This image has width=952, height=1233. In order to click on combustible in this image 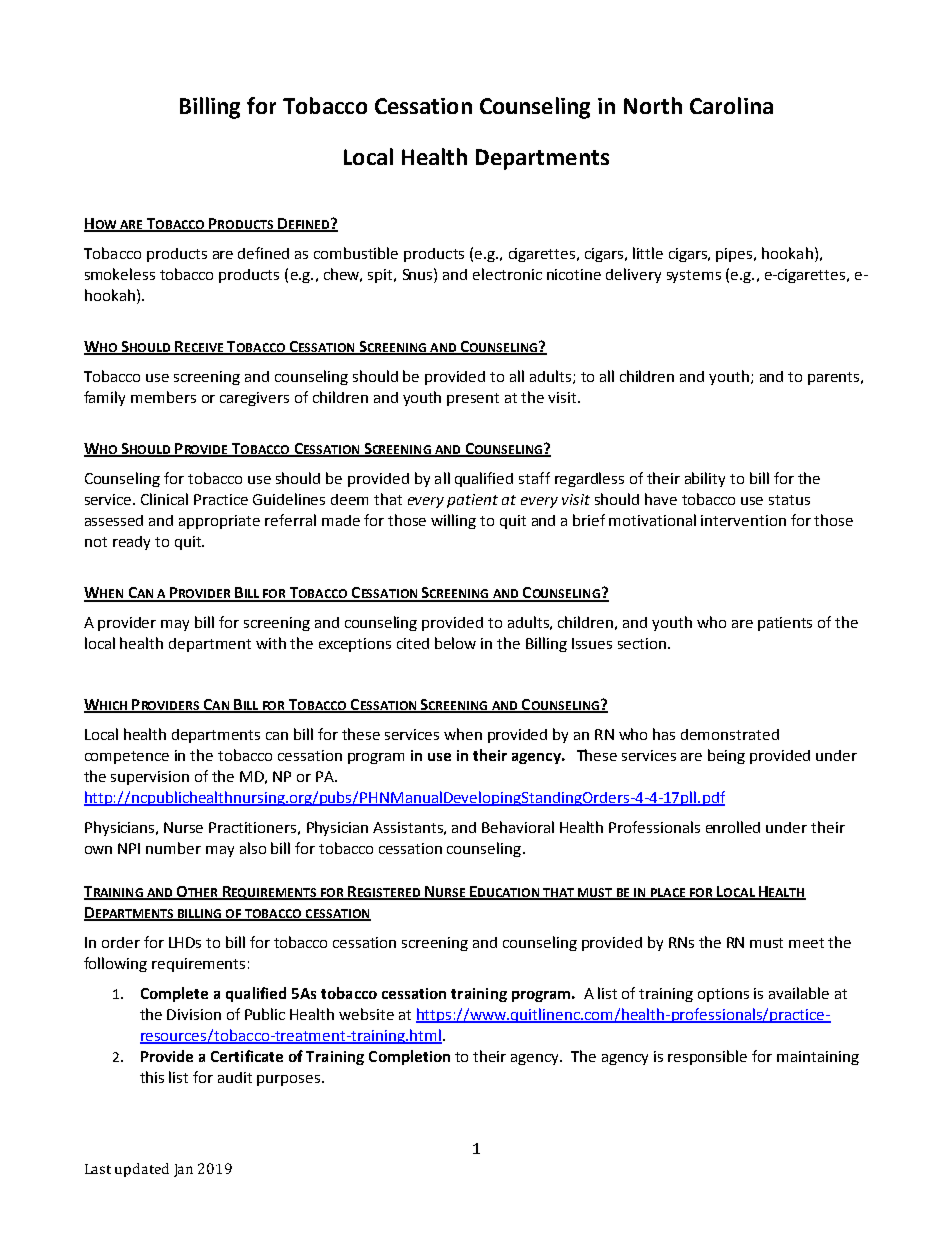, I will do `click(356, 253)`.
